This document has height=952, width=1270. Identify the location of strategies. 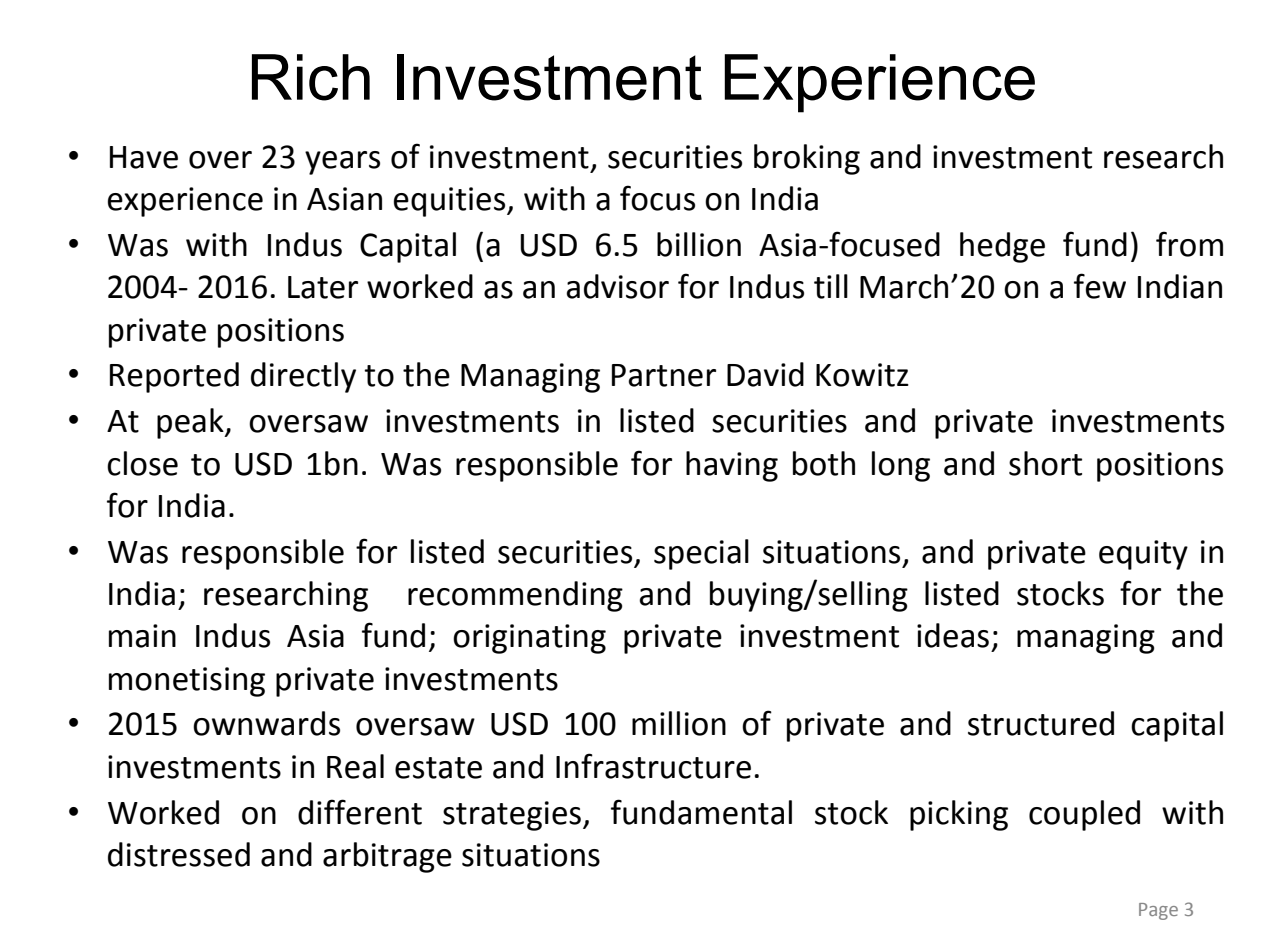
(512, 816).
